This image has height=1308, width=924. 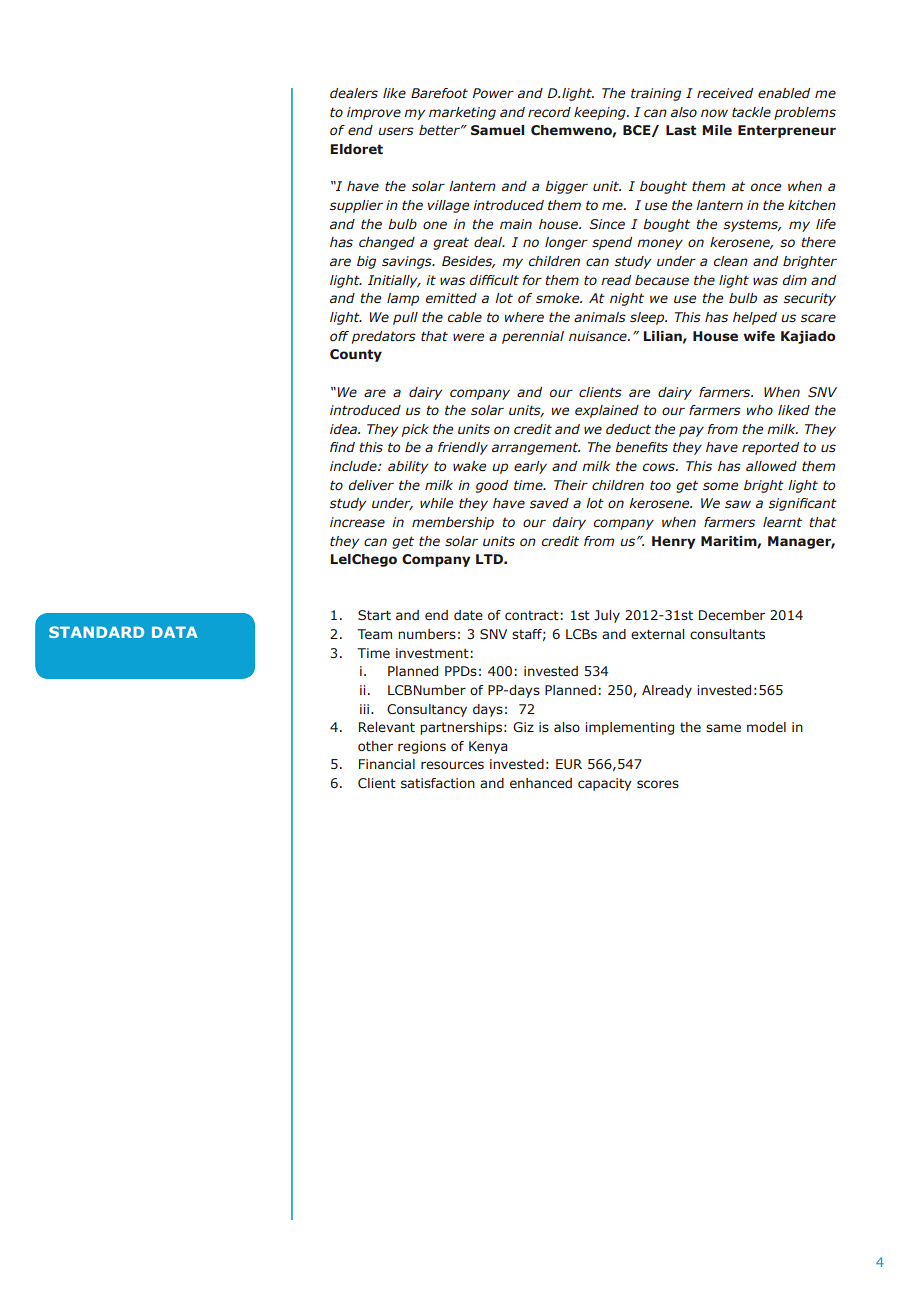 I want to click on DATA, so click(x=175, y=632).
